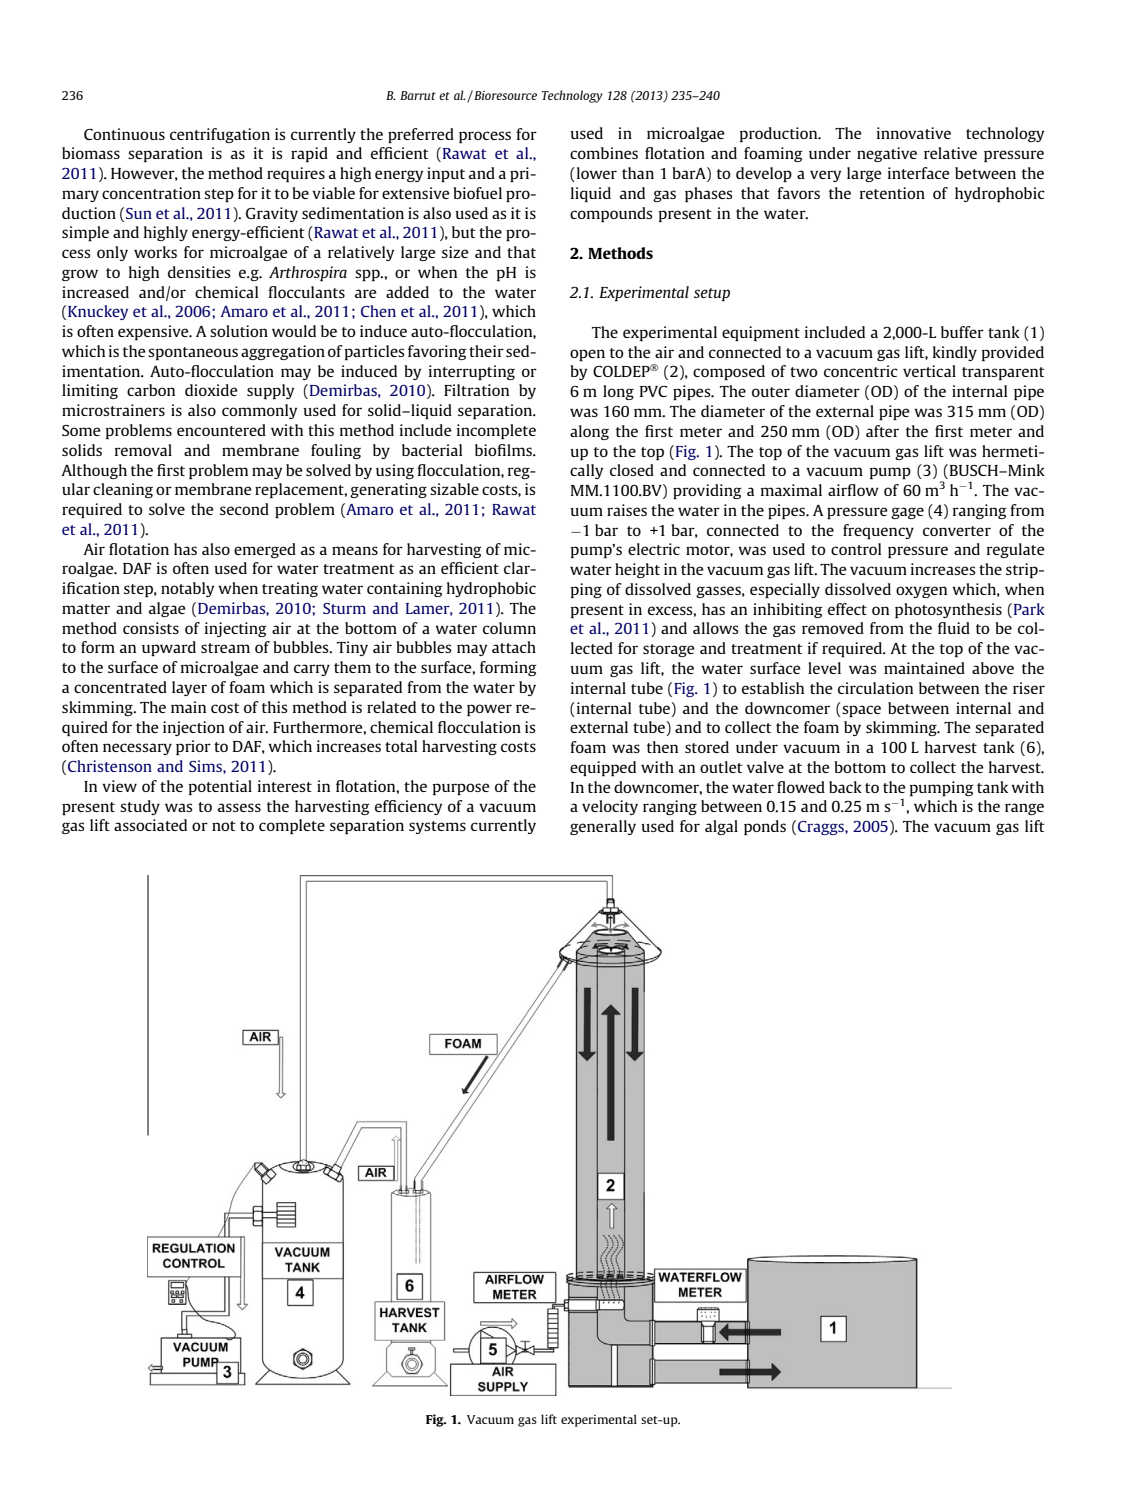  I want to click on centrifugation, so click(220, 135).
